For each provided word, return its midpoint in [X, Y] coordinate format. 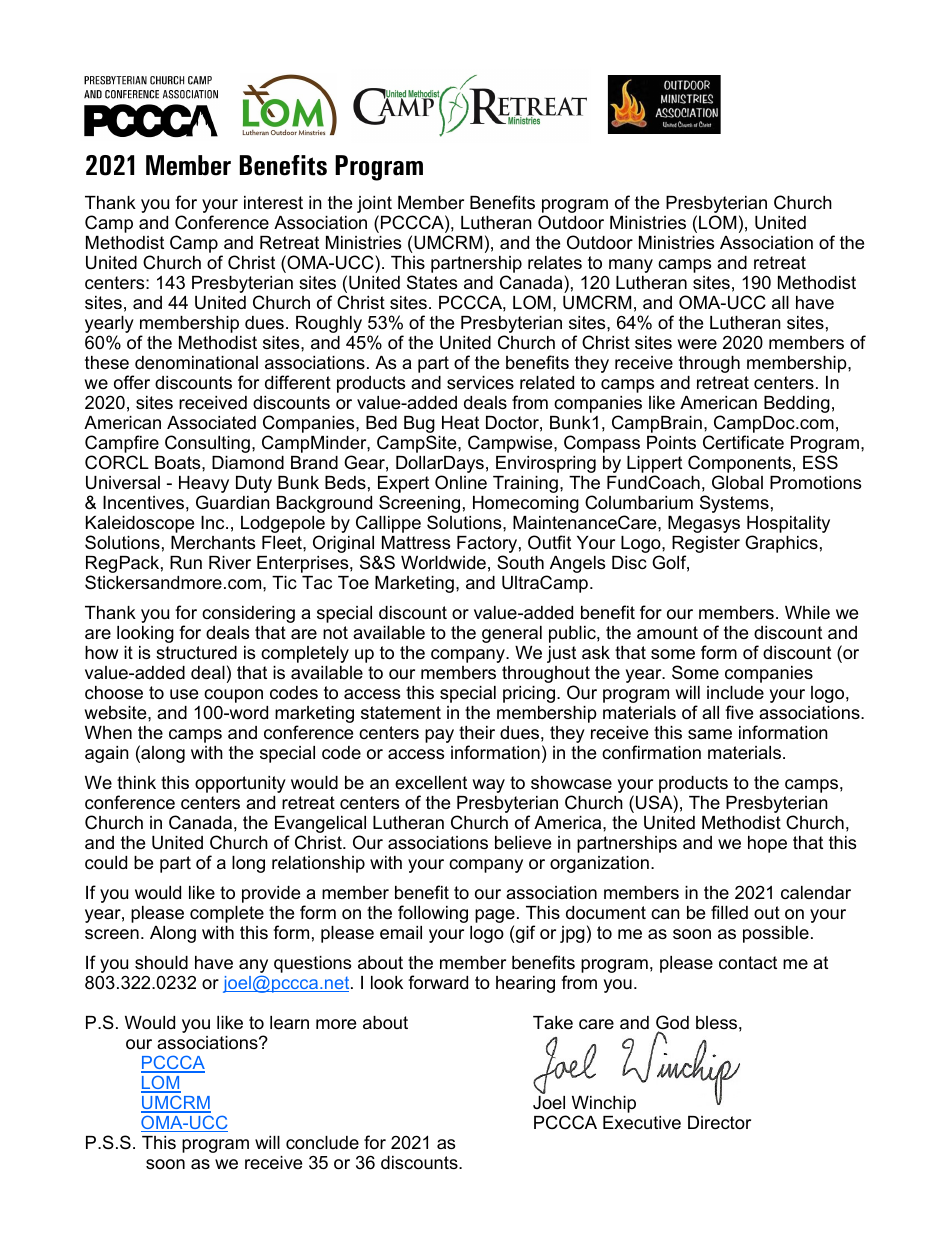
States [432, 282]
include [735, 692]
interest [273, 203]
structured [196, 653]
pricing [529, 694]
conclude [322, 1142]
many [631, 266]
